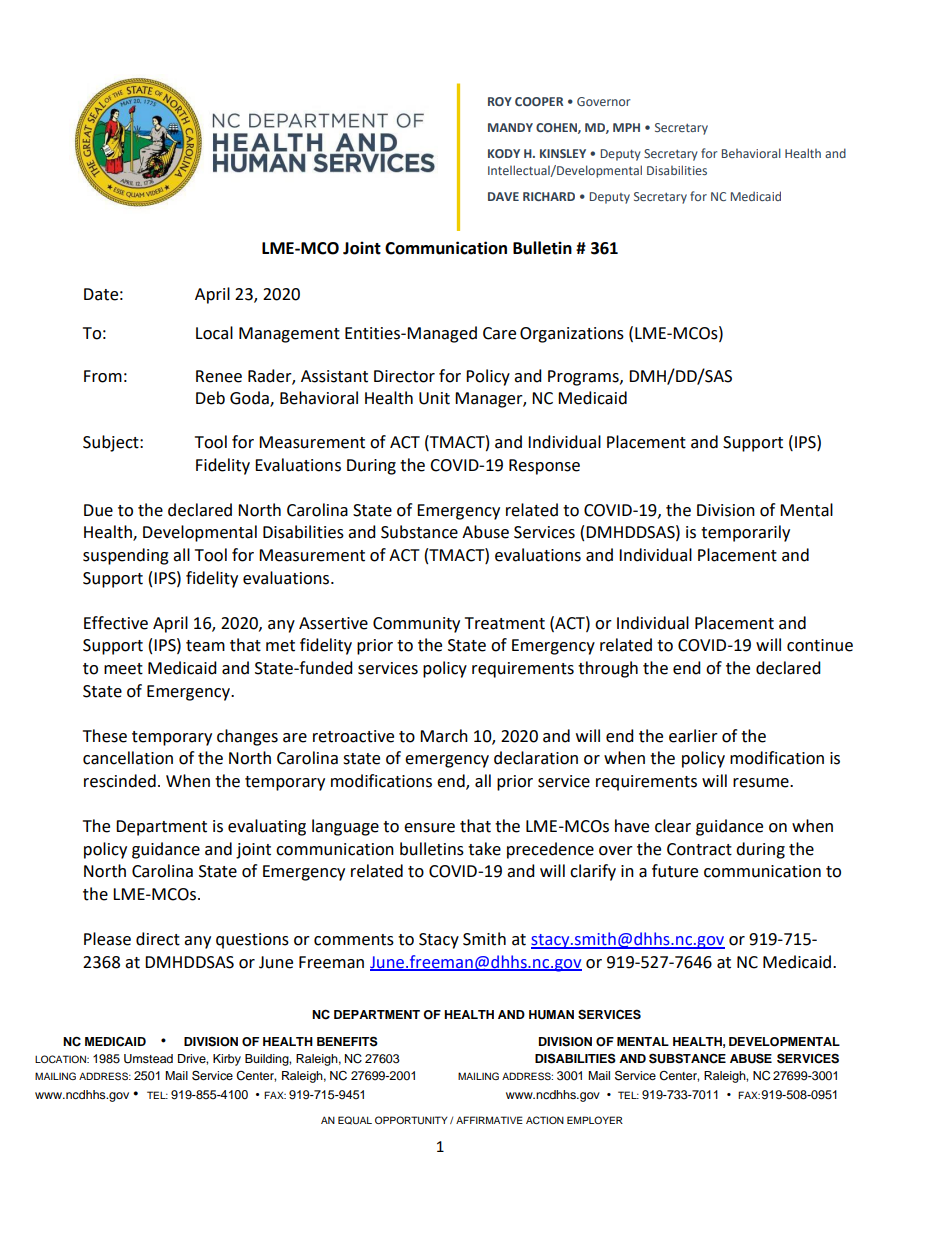  I want to click on Kirby, so click(227, 1060).
